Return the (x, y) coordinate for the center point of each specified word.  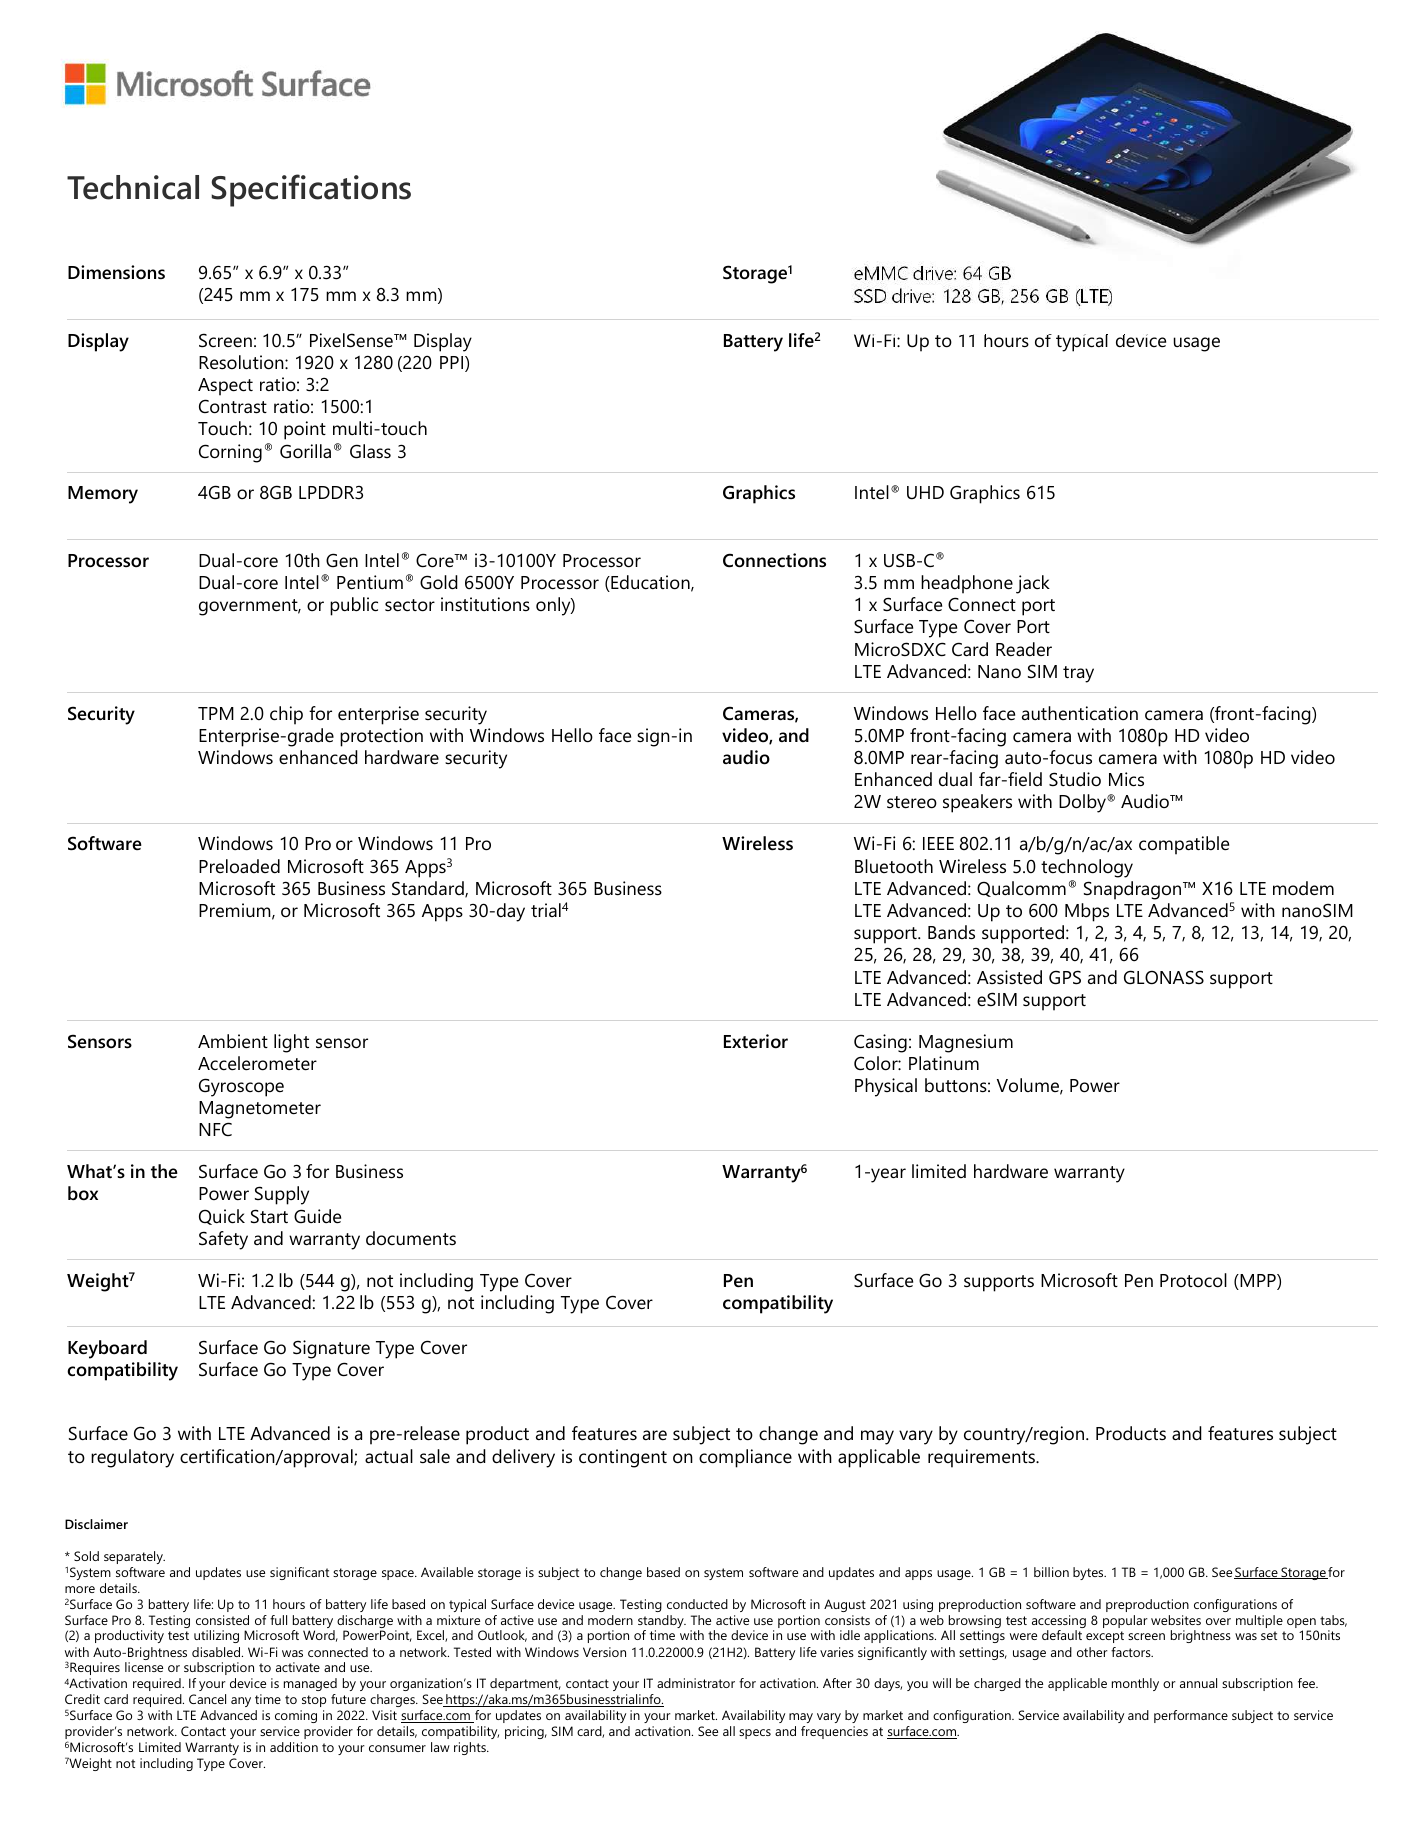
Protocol (1193, 1280)
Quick (222, 1217)
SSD (870, 296)
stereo (912, 802)
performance (1191, 1716)
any (241, 1702)
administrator (696, 1683)
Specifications (311, 190)
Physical (886, 1087)
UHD (925, 493)
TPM (216, 713)
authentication (1080, 713)
